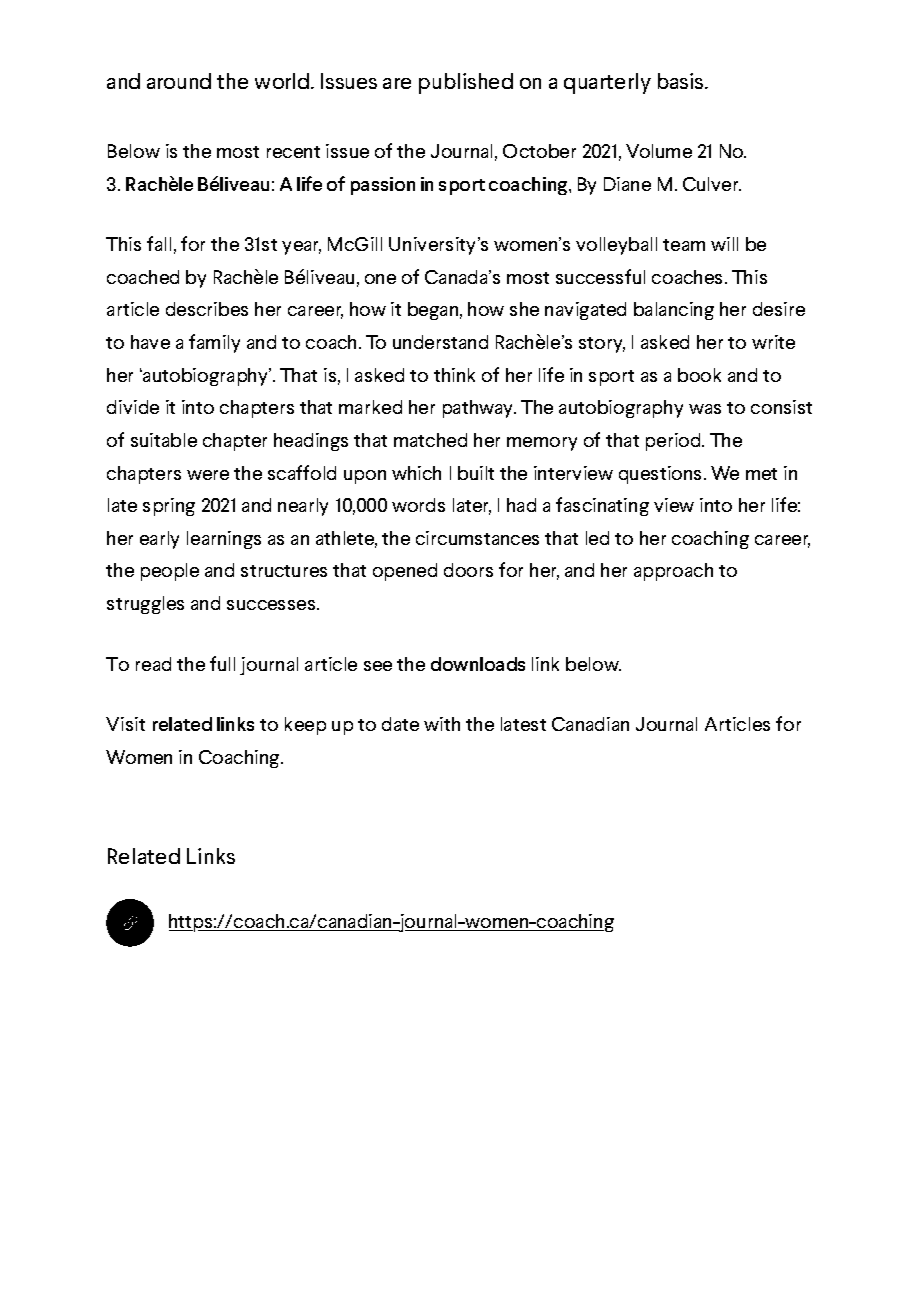 The image size is (924, 1308). I want to click on published, so click(466, 83).
